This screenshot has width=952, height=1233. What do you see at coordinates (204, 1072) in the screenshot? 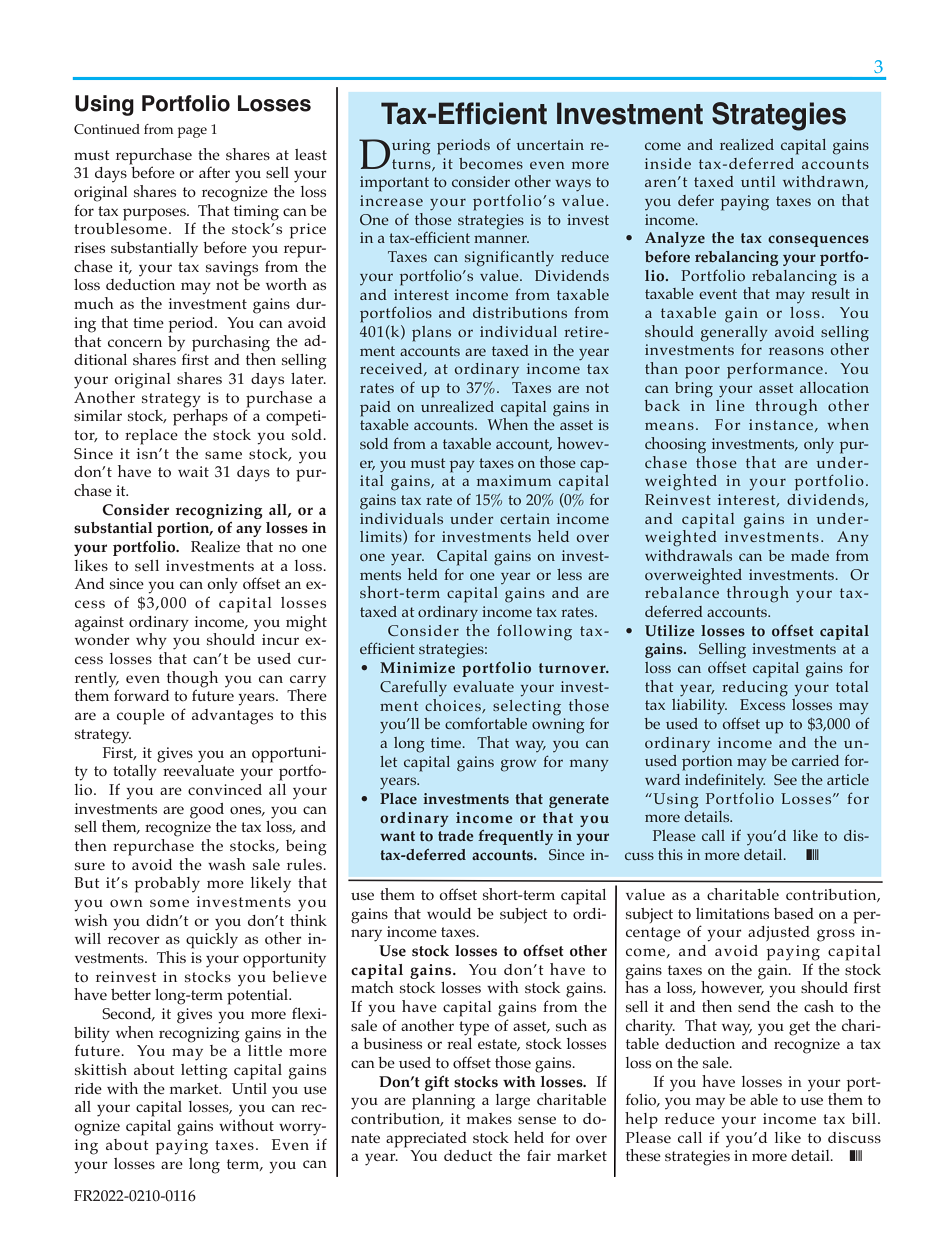
I see `letting` at bounding box center [204, 1072].
